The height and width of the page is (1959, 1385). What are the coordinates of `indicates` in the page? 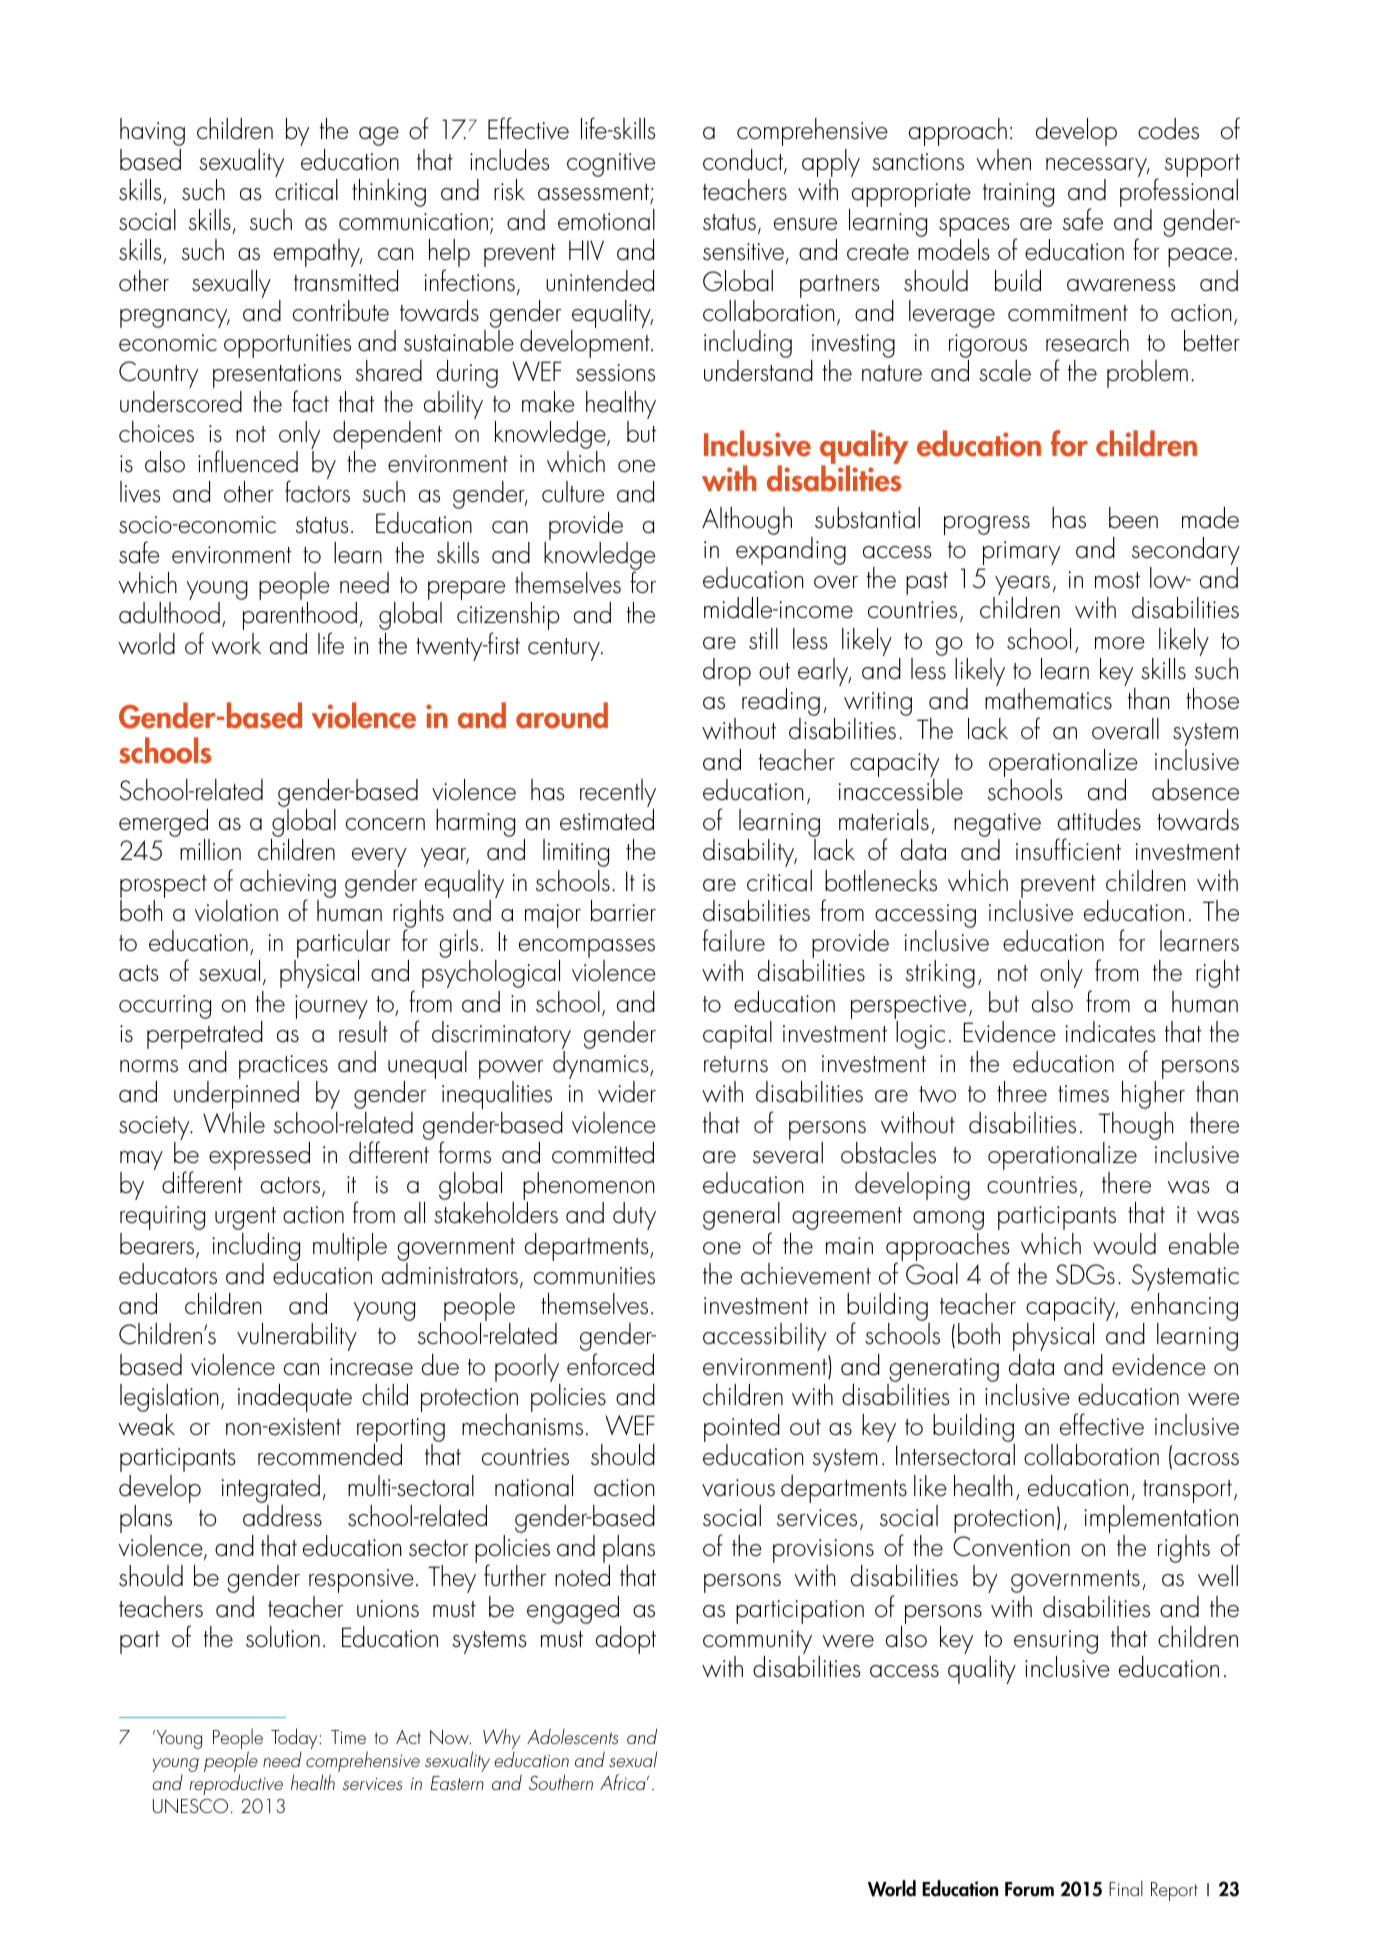 It's located at (1110, 1032).
